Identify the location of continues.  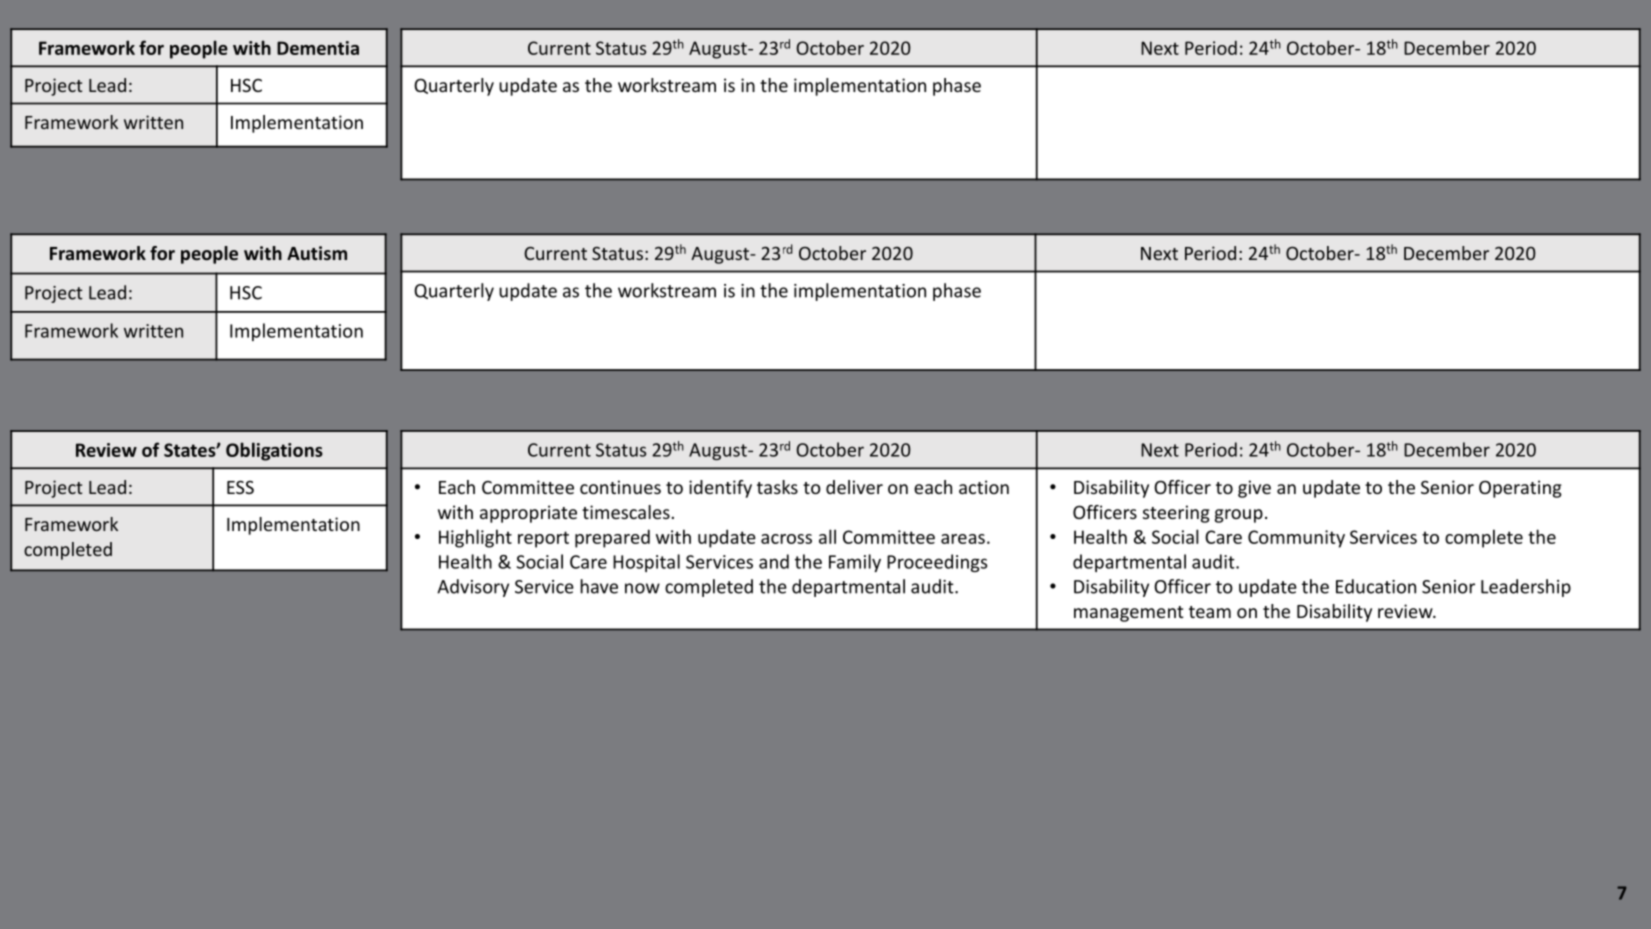
(620, 487).
